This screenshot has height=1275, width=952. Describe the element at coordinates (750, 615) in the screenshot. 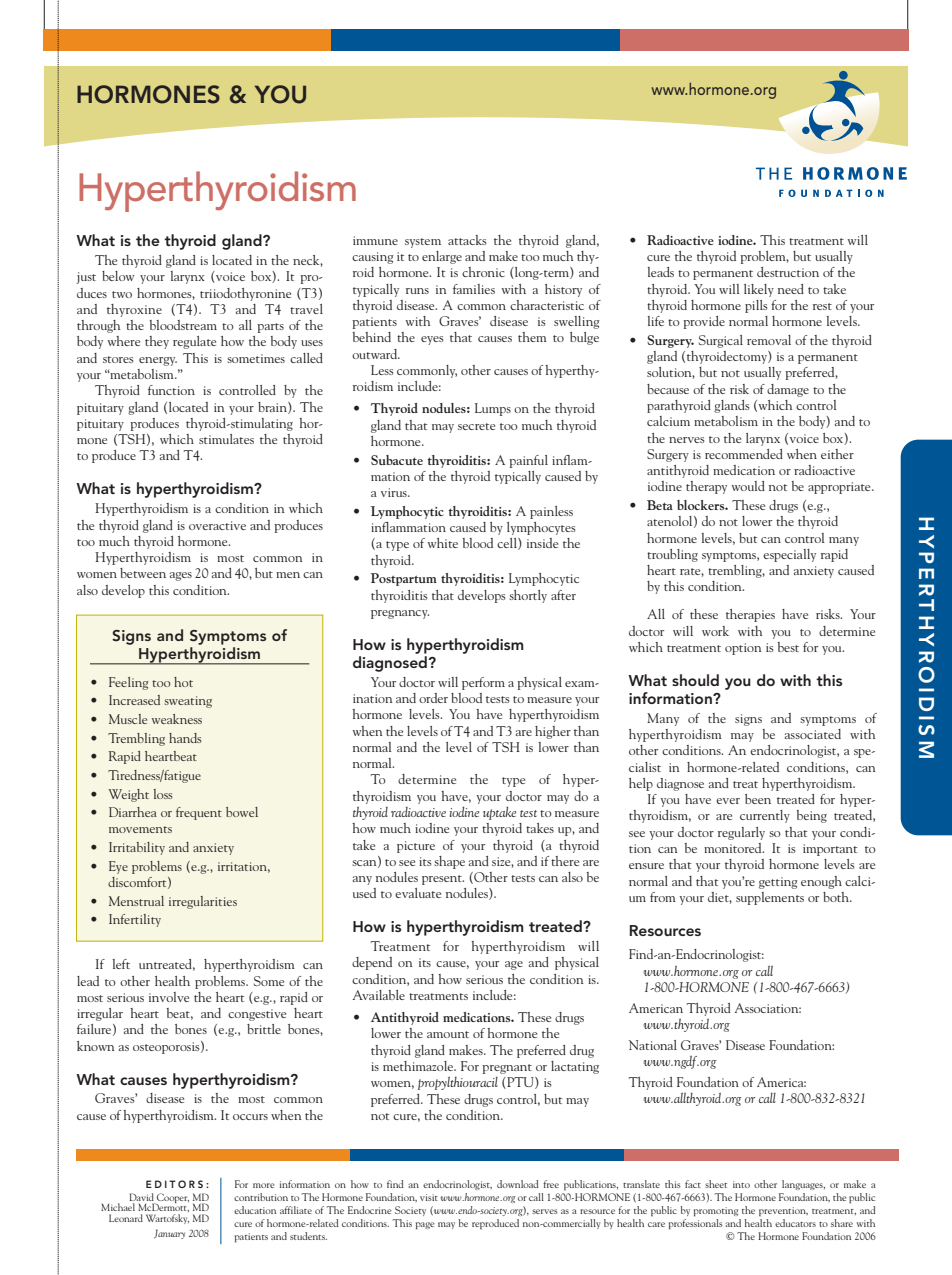

I see `therapies` at that location.
